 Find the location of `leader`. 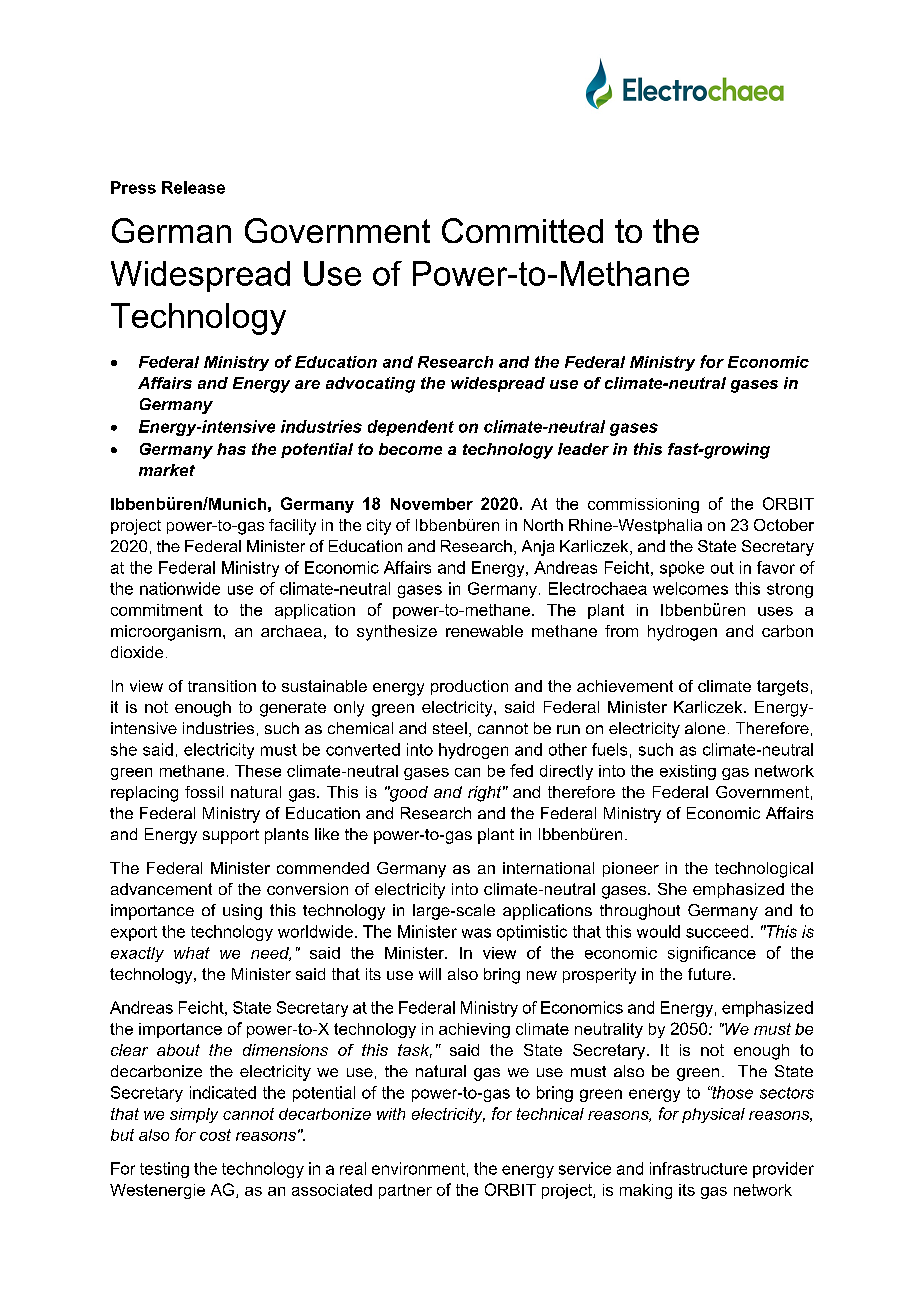

leader is located at coordinates (583, 449).
